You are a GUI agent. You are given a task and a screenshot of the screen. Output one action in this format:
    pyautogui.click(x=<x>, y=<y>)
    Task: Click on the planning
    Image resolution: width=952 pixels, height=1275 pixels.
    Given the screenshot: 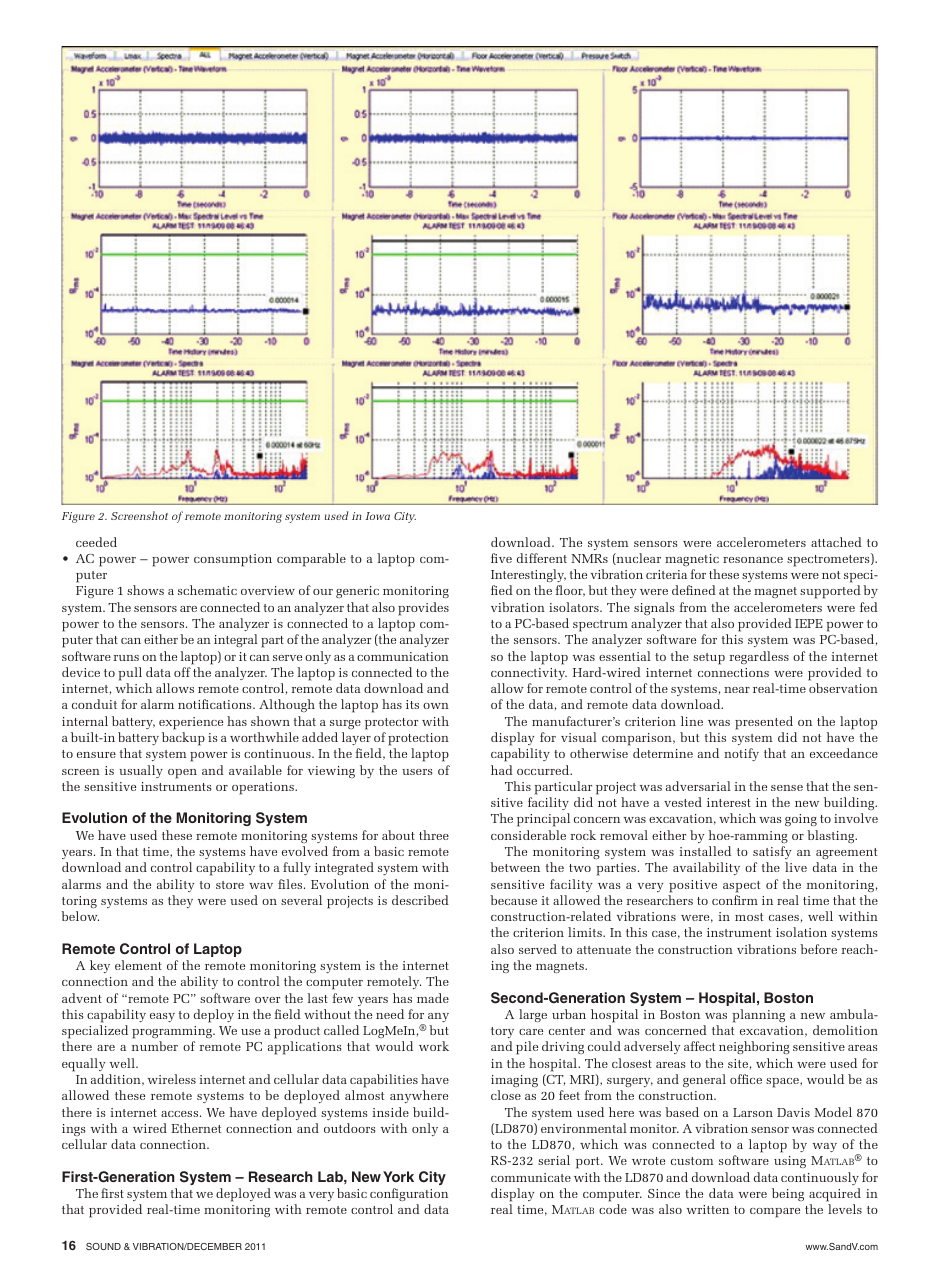 What is the action you would take?
    pyautogui.click(x=758, y=1016)
